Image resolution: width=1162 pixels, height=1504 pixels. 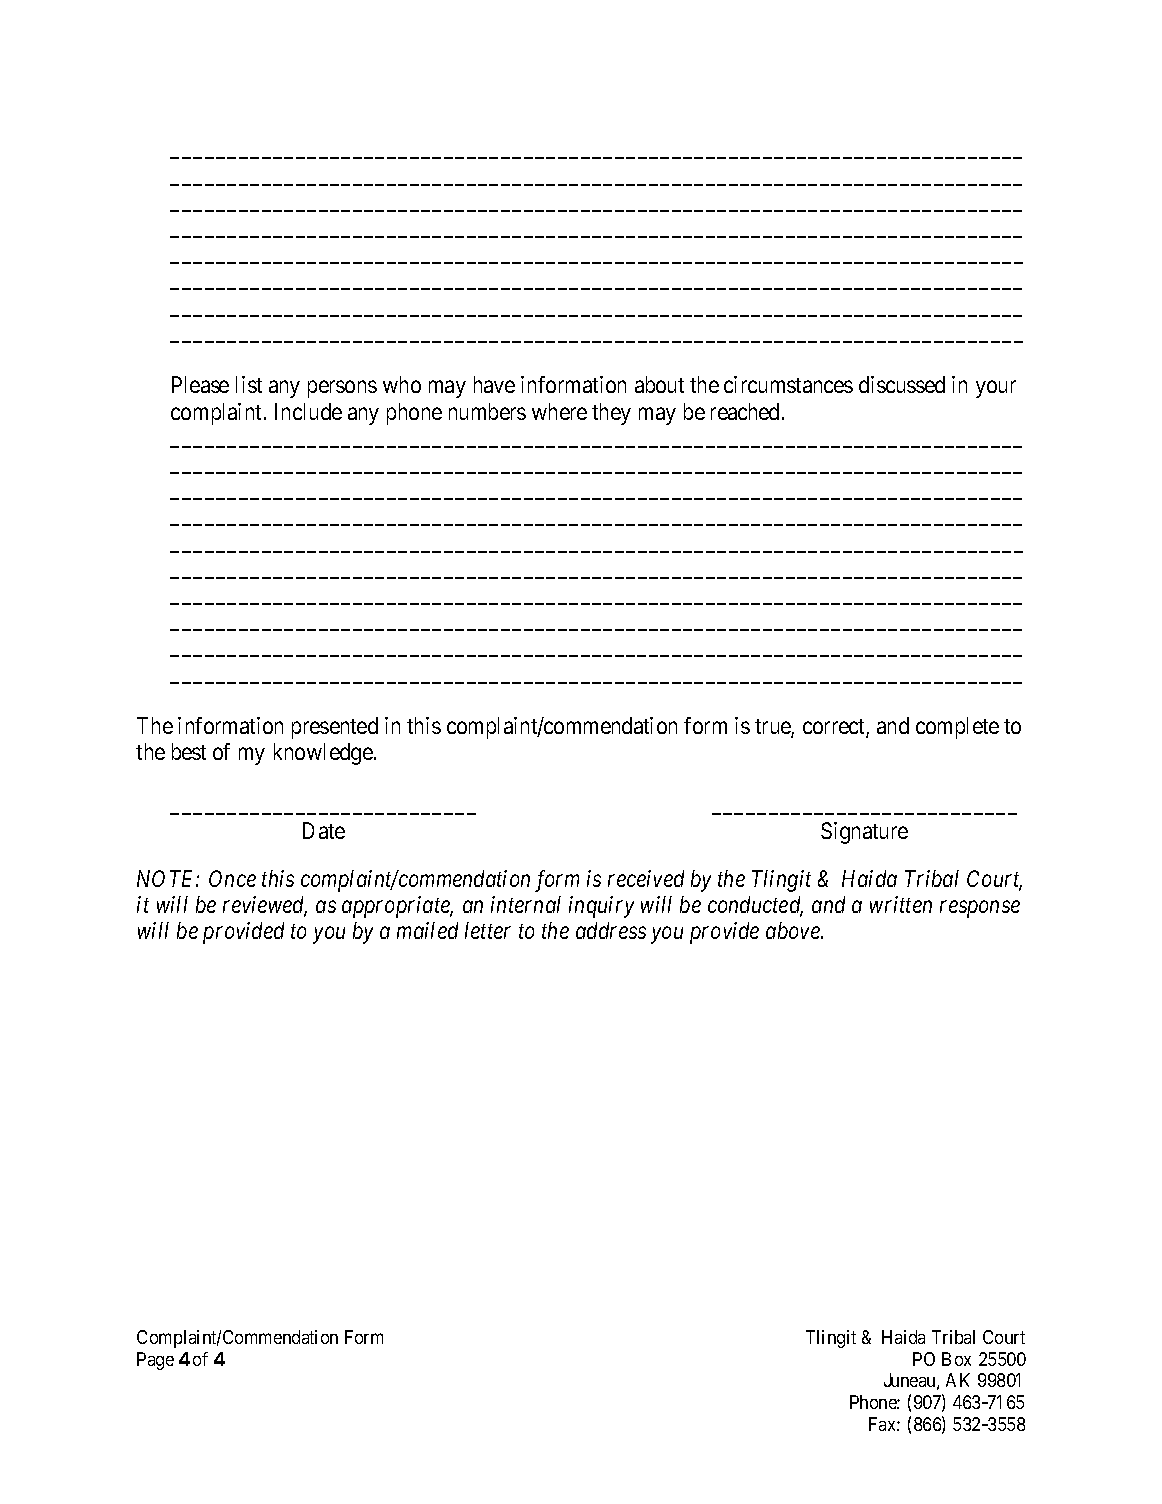 What do you see at coordinates (794, 930) in the image?
I see `above` at bounding box center [794, 930].
